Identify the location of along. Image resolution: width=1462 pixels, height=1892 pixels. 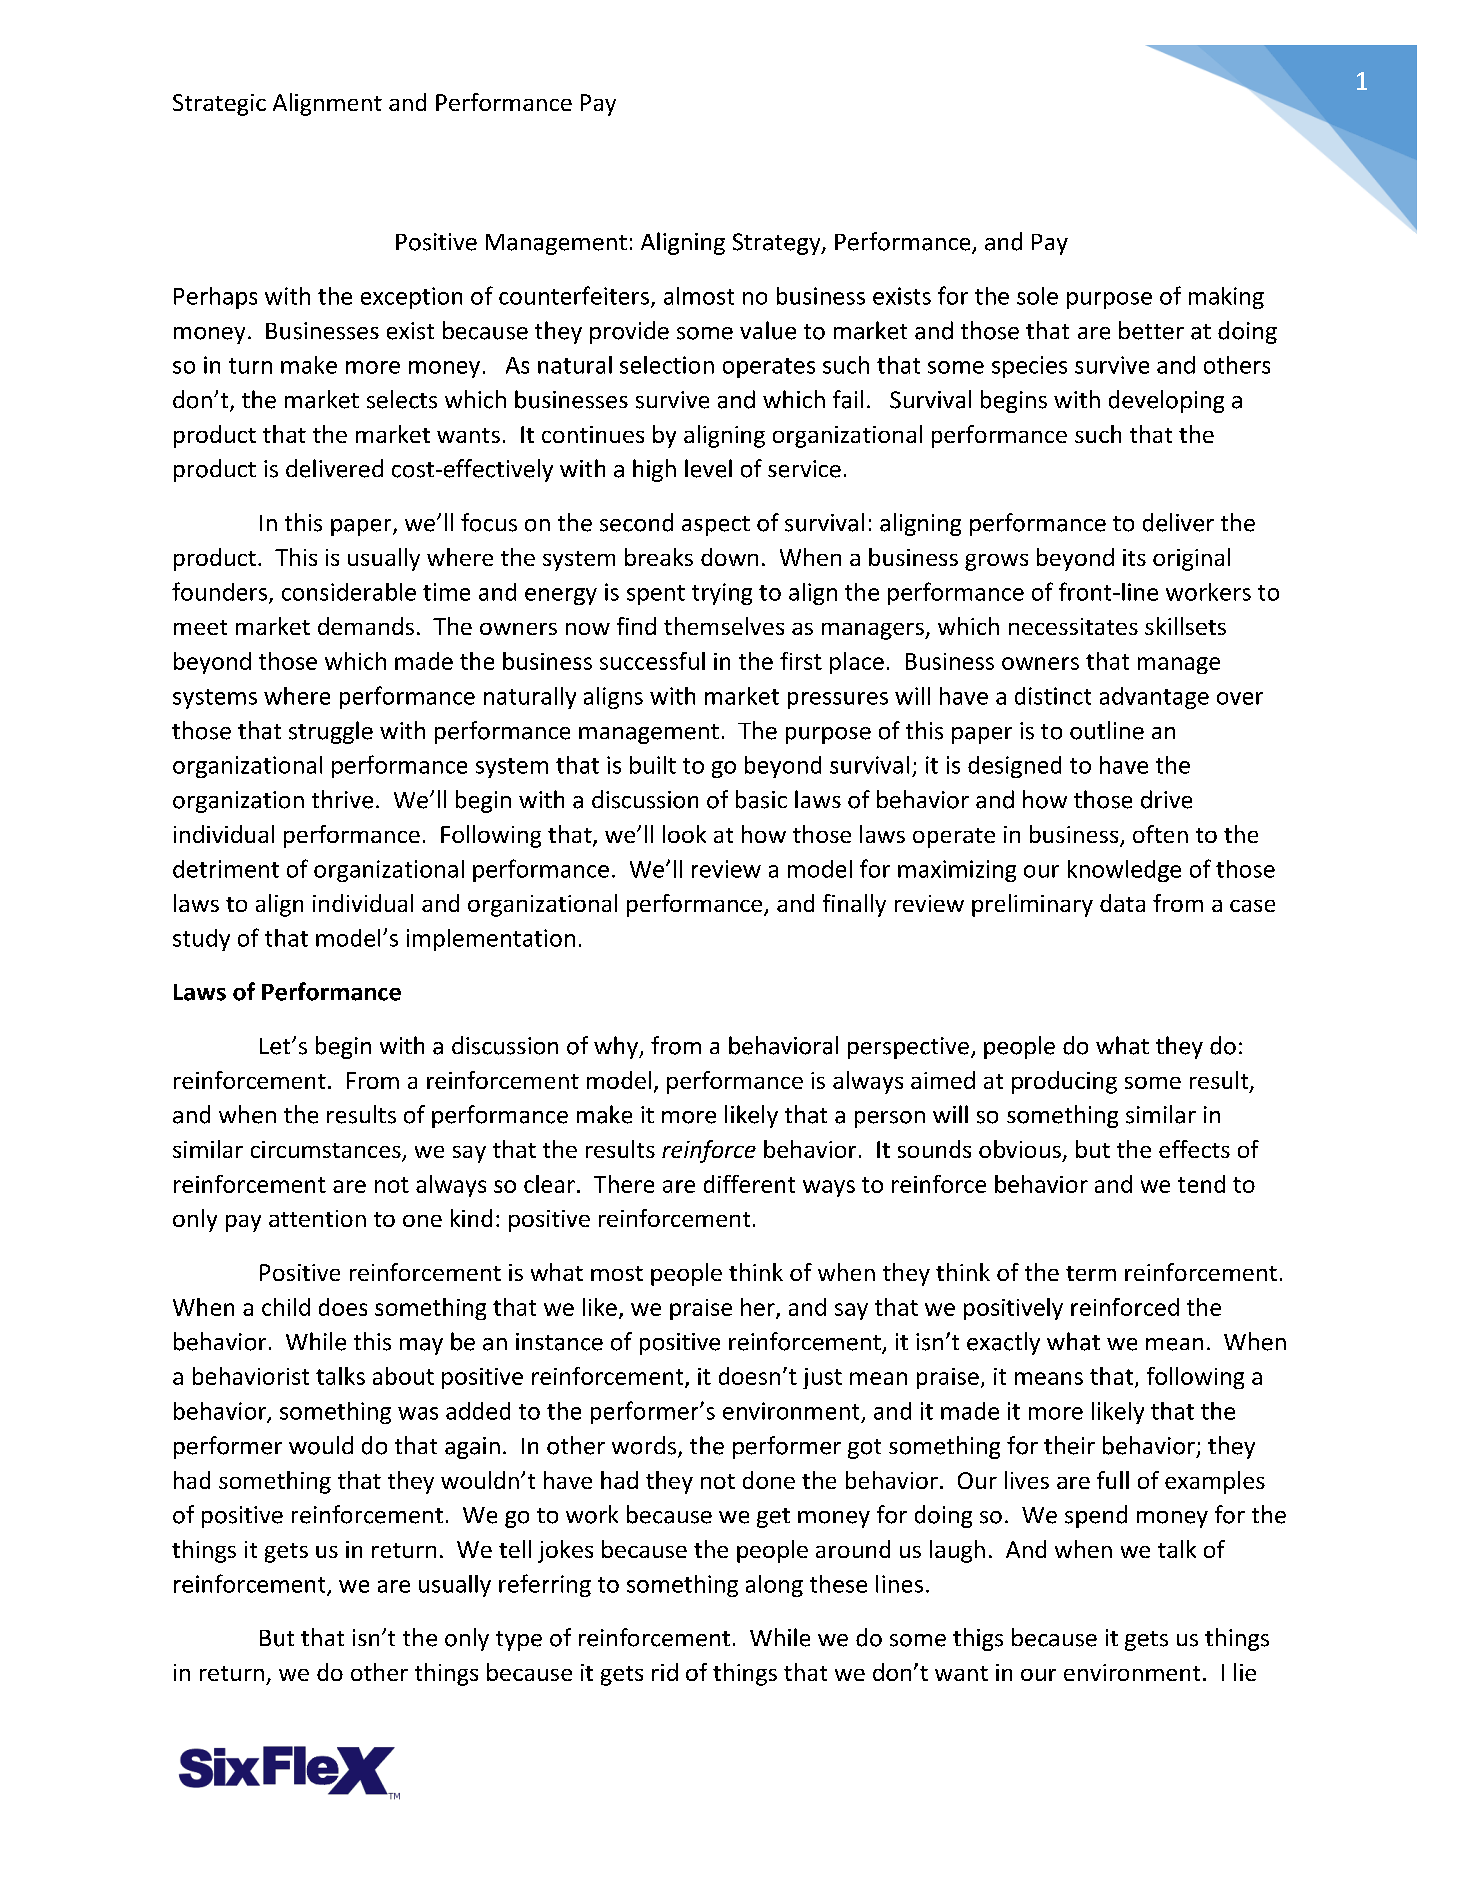
(774, 1586).
